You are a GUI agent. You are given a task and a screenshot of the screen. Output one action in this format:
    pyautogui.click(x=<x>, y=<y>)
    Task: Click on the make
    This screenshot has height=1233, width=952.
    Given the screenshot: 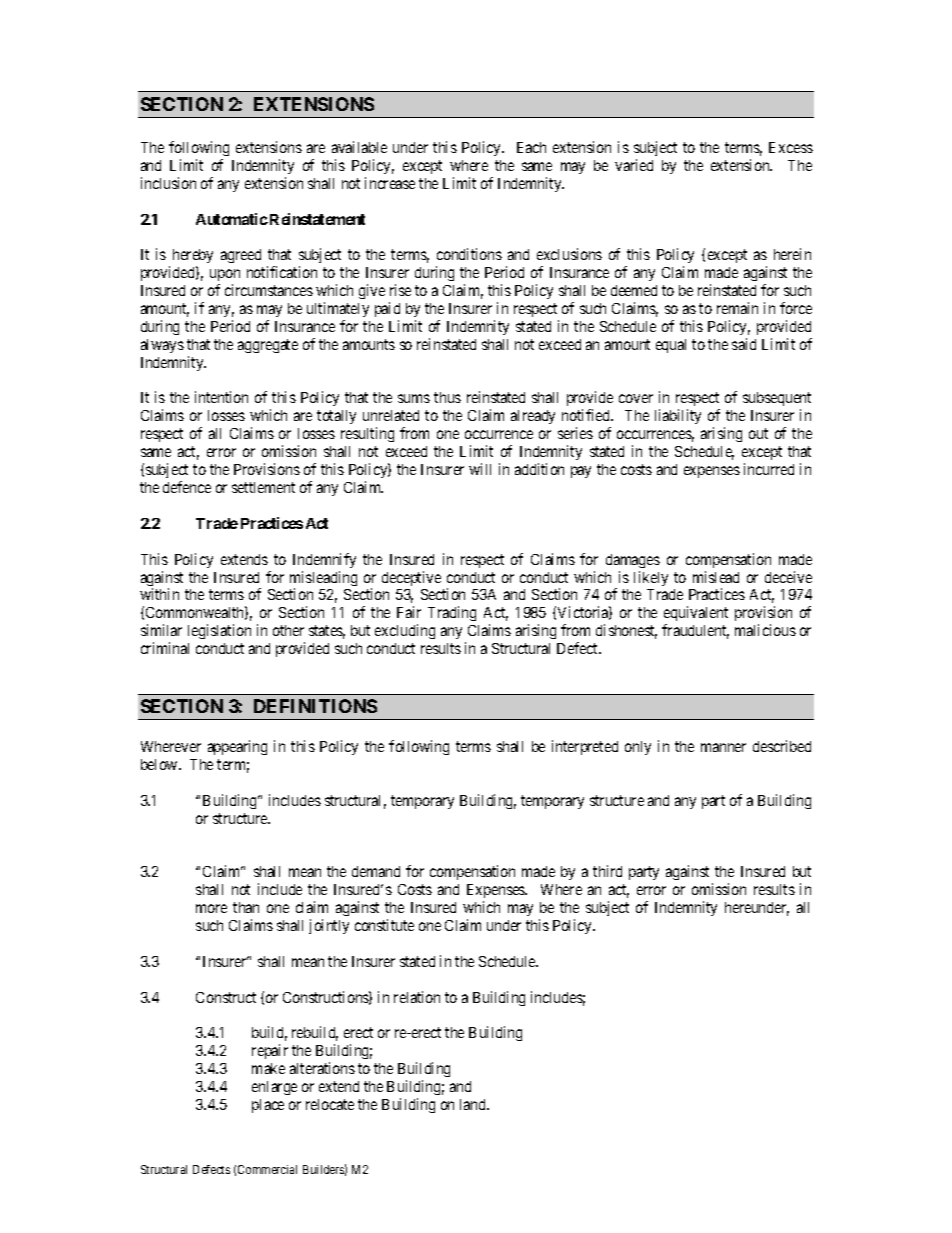 What is the action you would take?
    pyautogui.click(x=268, y=1068)
